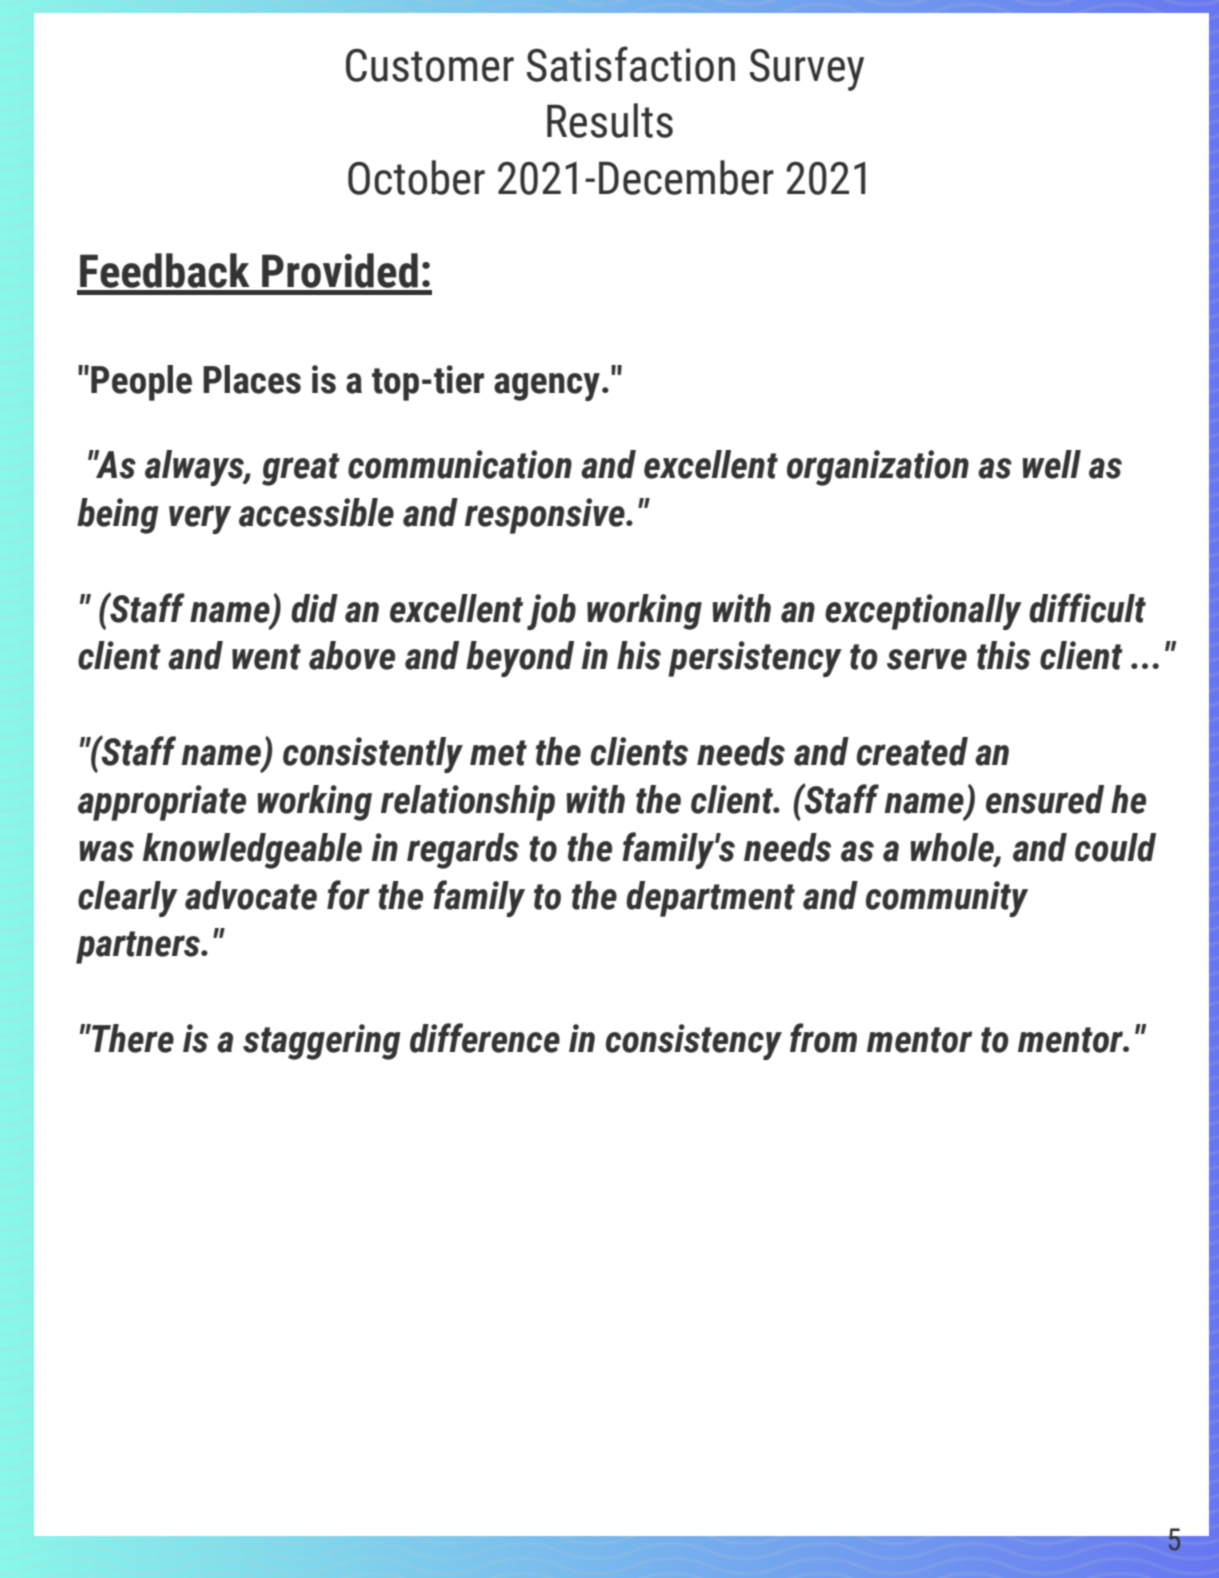 The image size is (1219, 1578). I want to click on very, so click(200, 519).
